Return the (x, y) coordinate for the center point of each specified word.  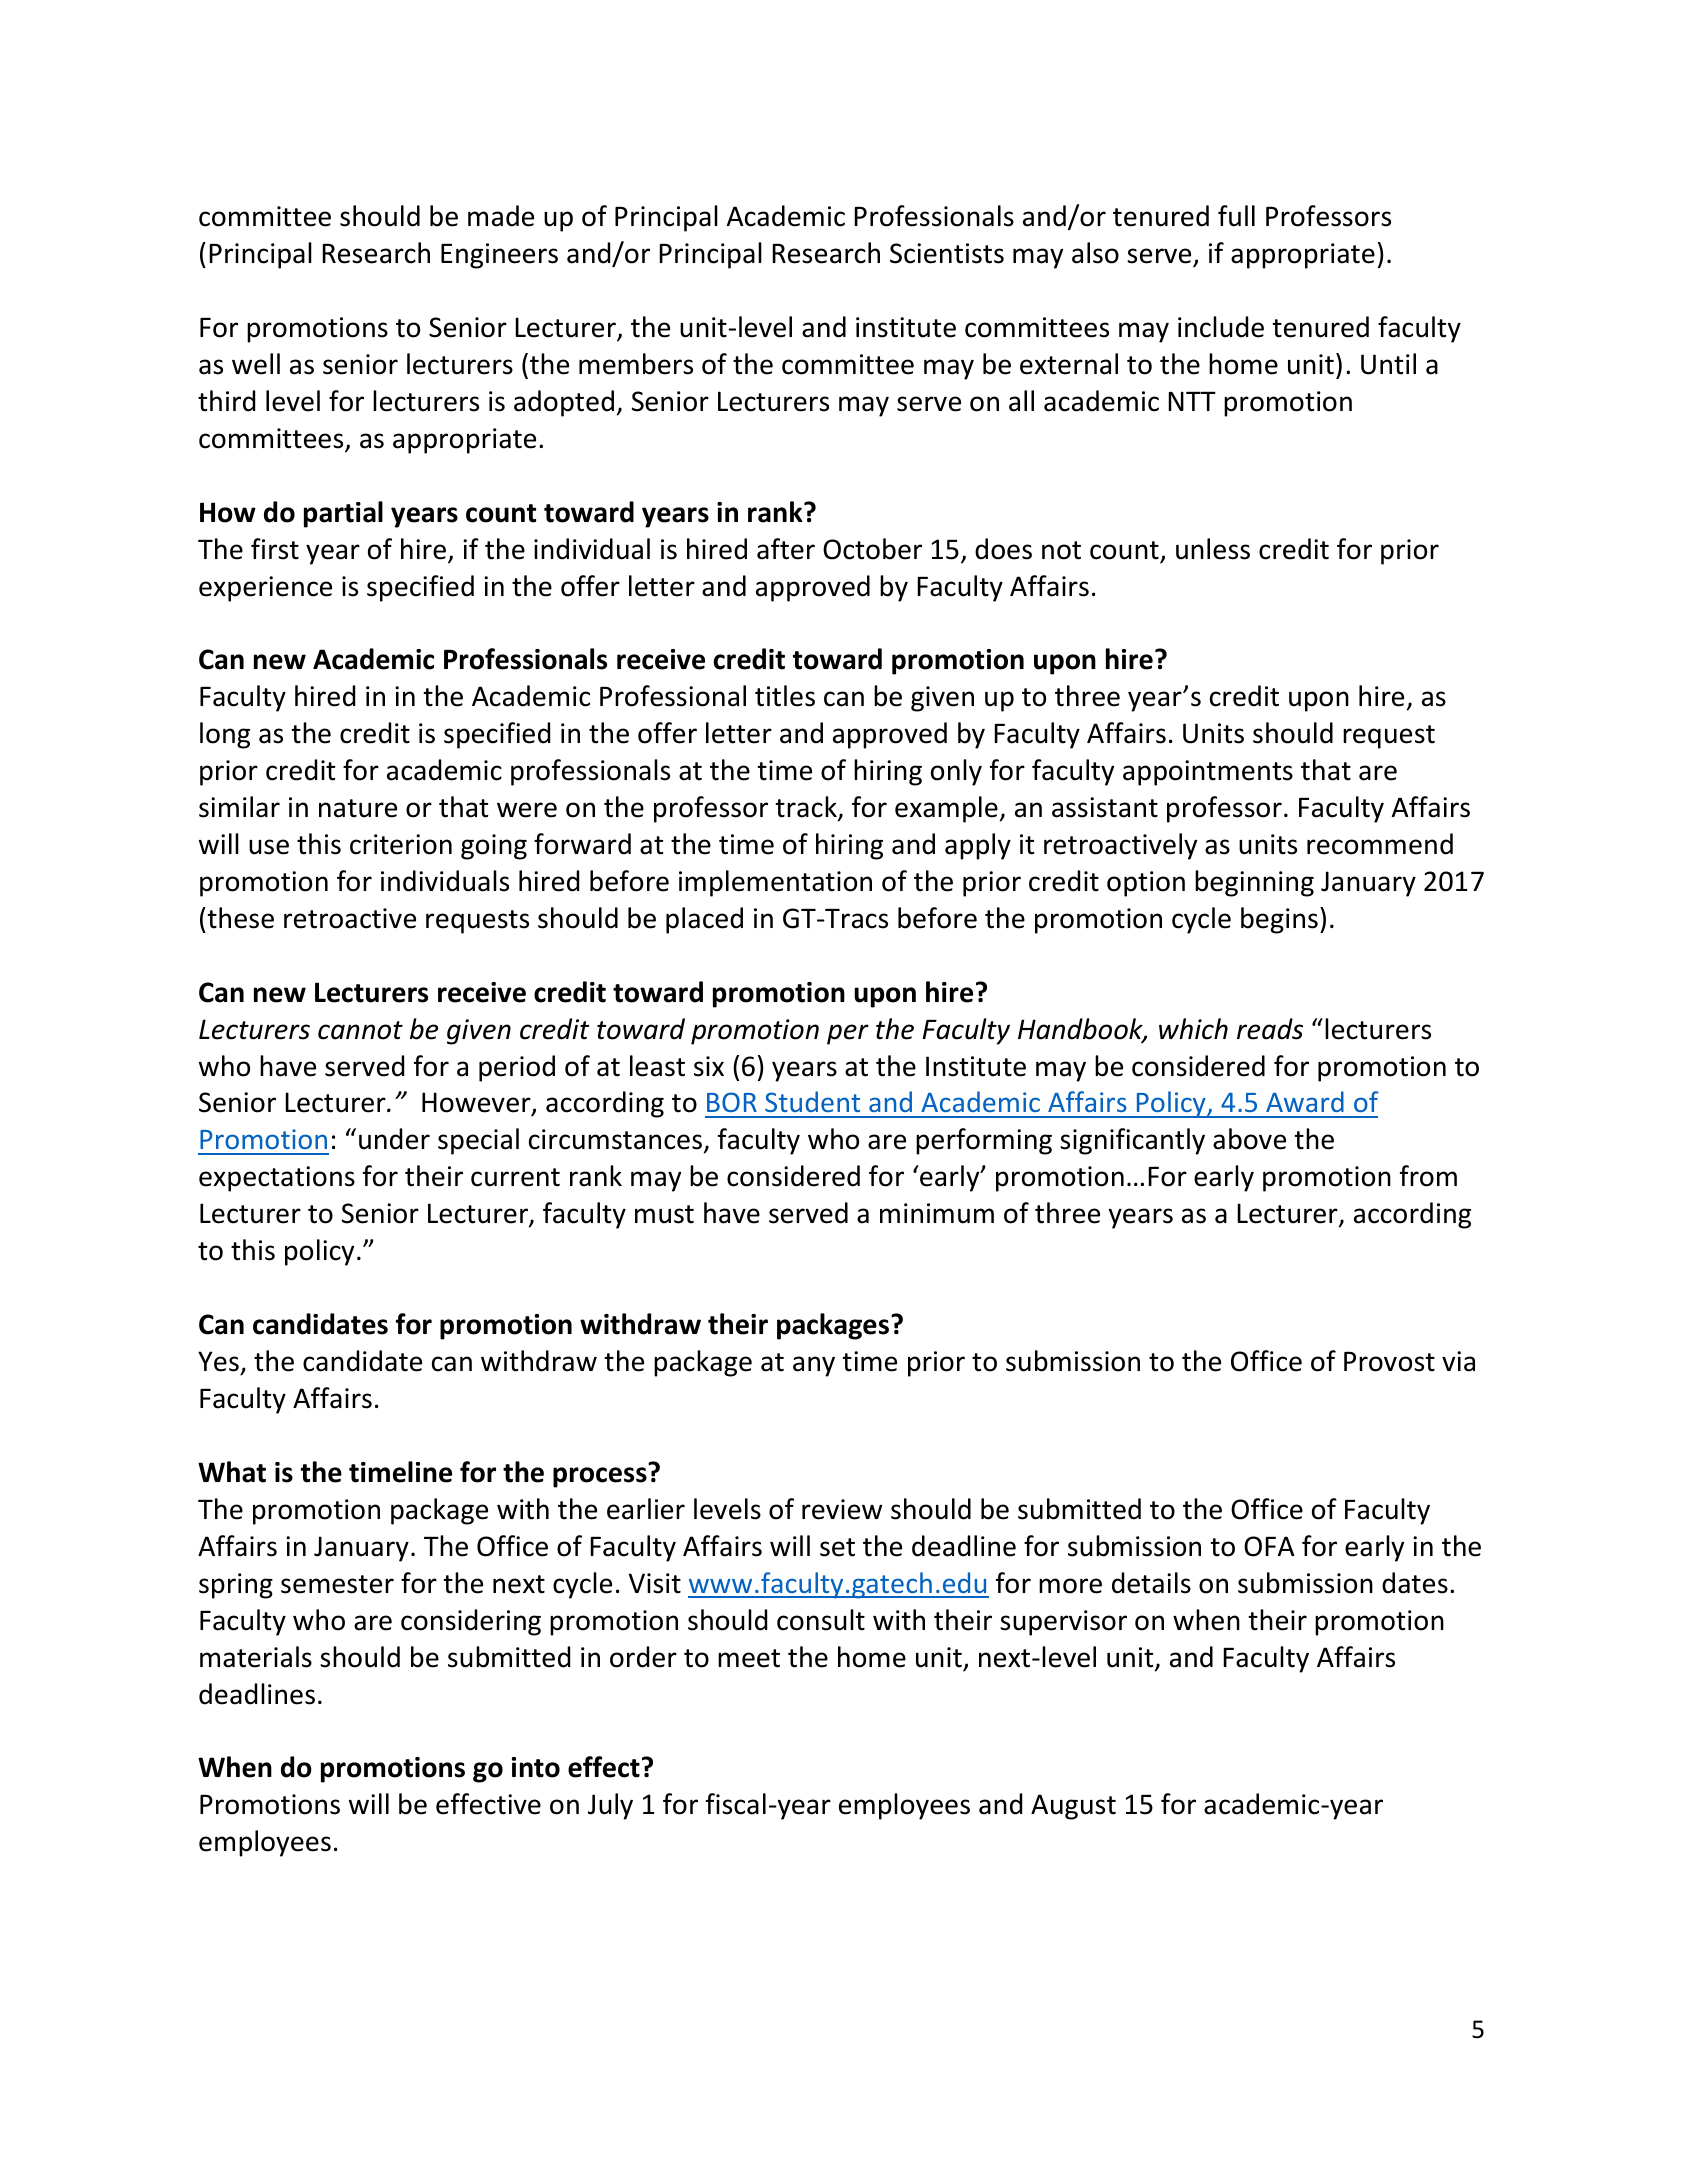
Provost (1389, 1362)
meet (749, 1658)
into (536, 1767)
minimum (937, 1213)
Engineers (499, 256)
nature (358, 808)
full (1236, 216)
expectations (277, 1179)
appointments (1208, 773)
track (807, 808)
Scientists (947, 253)
